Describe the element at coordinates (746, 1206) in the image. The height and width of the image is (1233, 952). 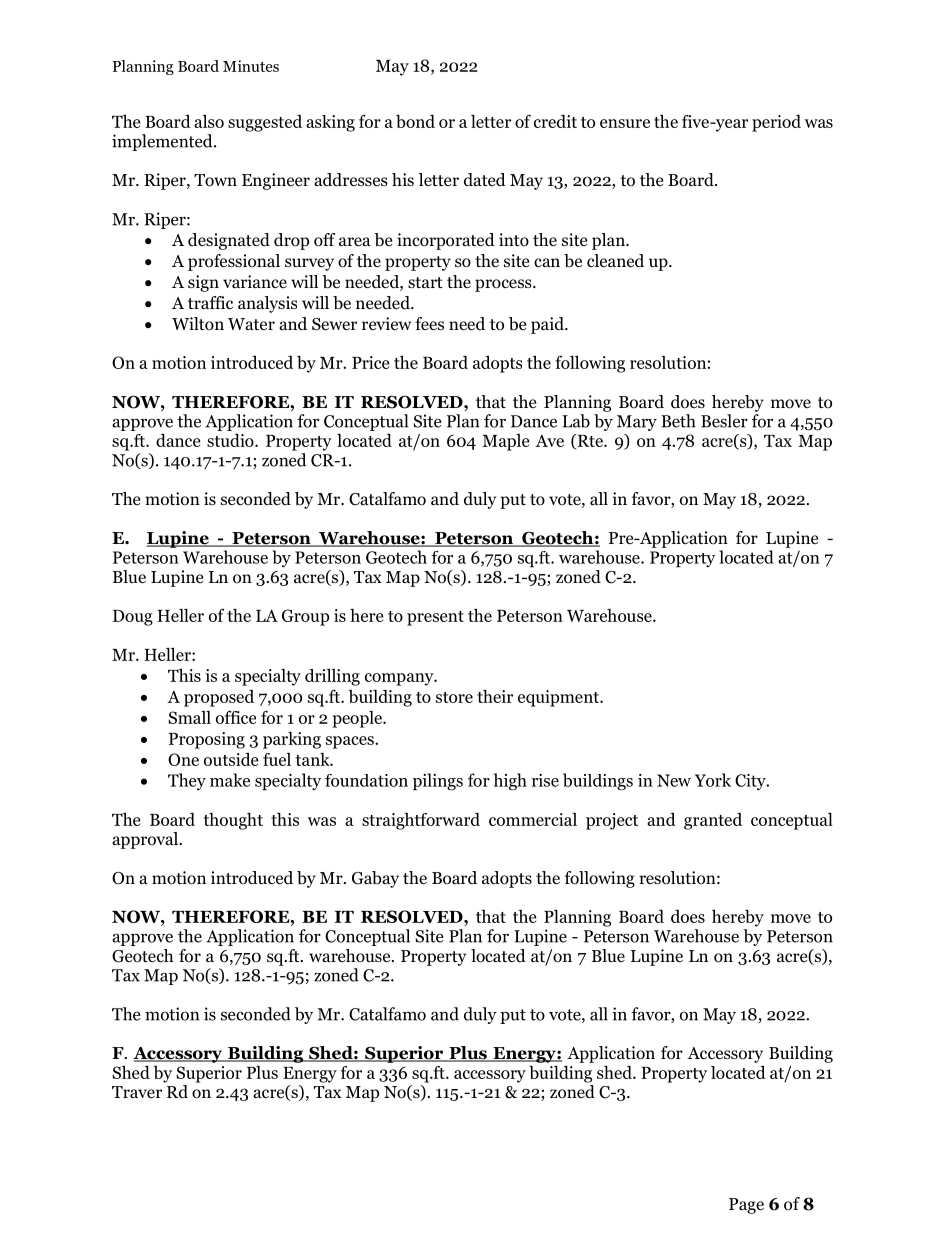
I see `Page` at that location.
